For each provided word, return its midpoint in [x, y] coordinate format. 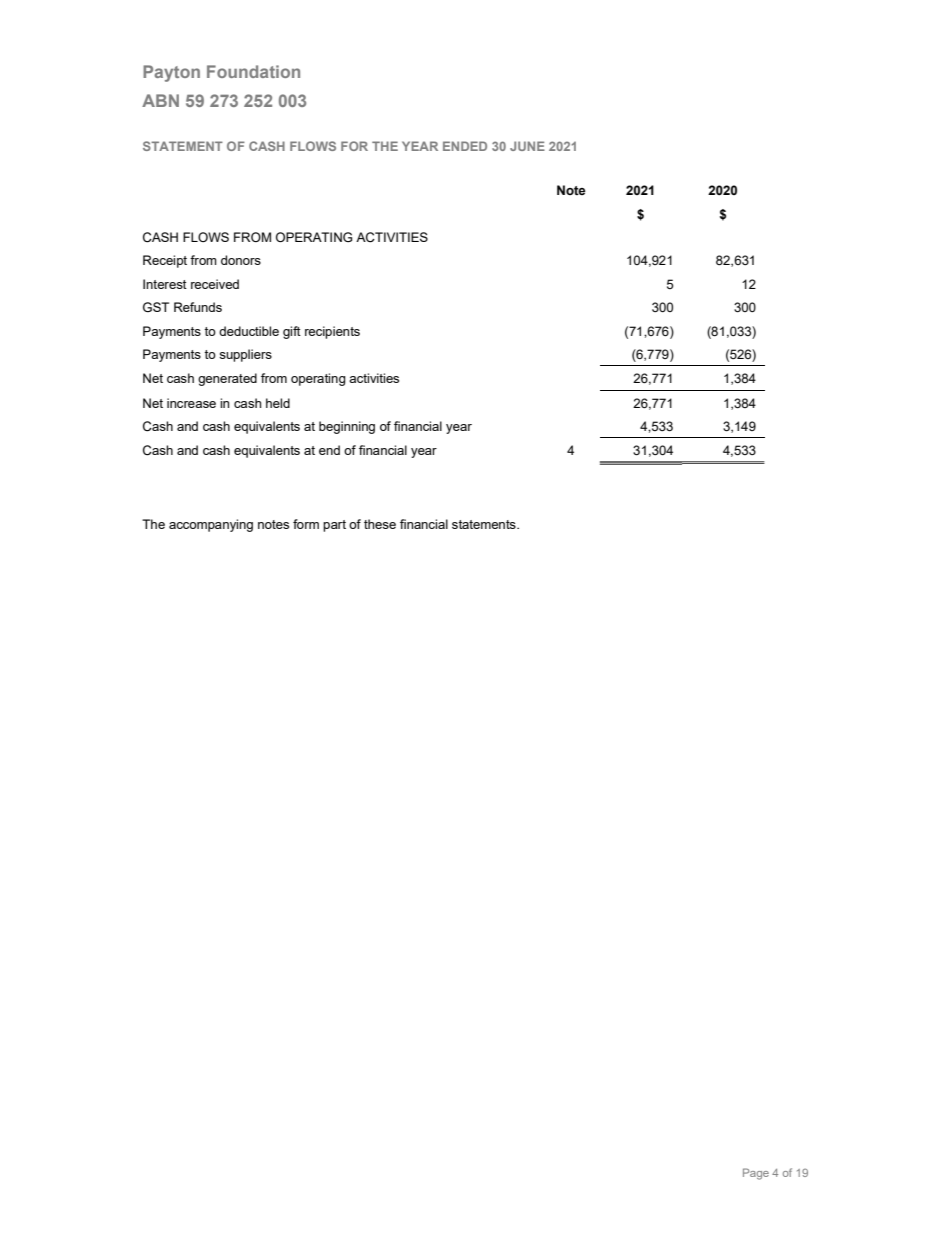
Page [756, 1174]
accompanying [211, 525]
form [306, 524]
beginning [347, 427]
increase [191, 403]
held [278, 403]
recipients [332, 332]
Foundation [253, 71]
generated [227, 379]
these [380, 524]
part [334, 526]
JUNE [527, 146]
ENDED [465, 146]
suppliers [245, 355]
